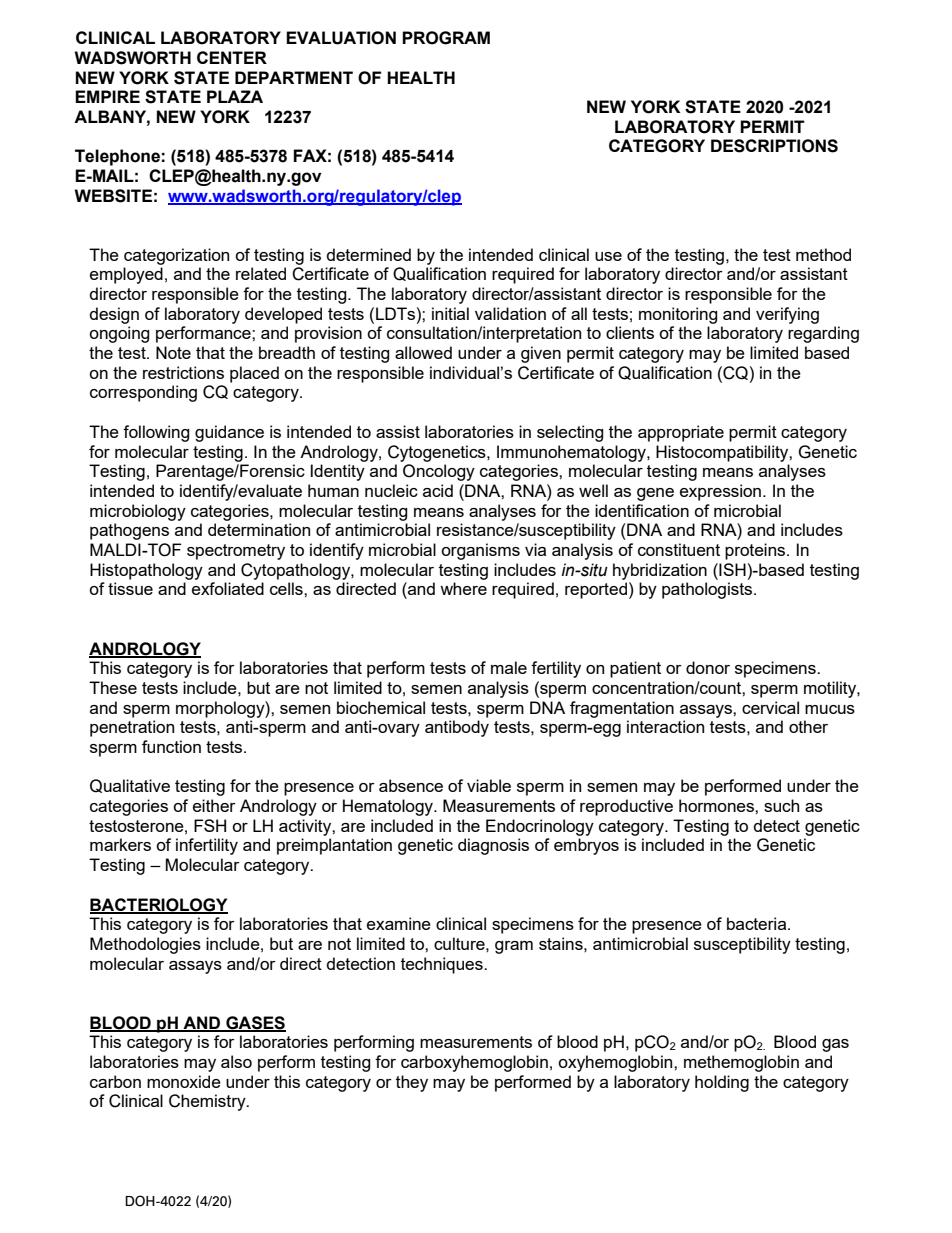  I want to click on they, so click(412, 1083).
